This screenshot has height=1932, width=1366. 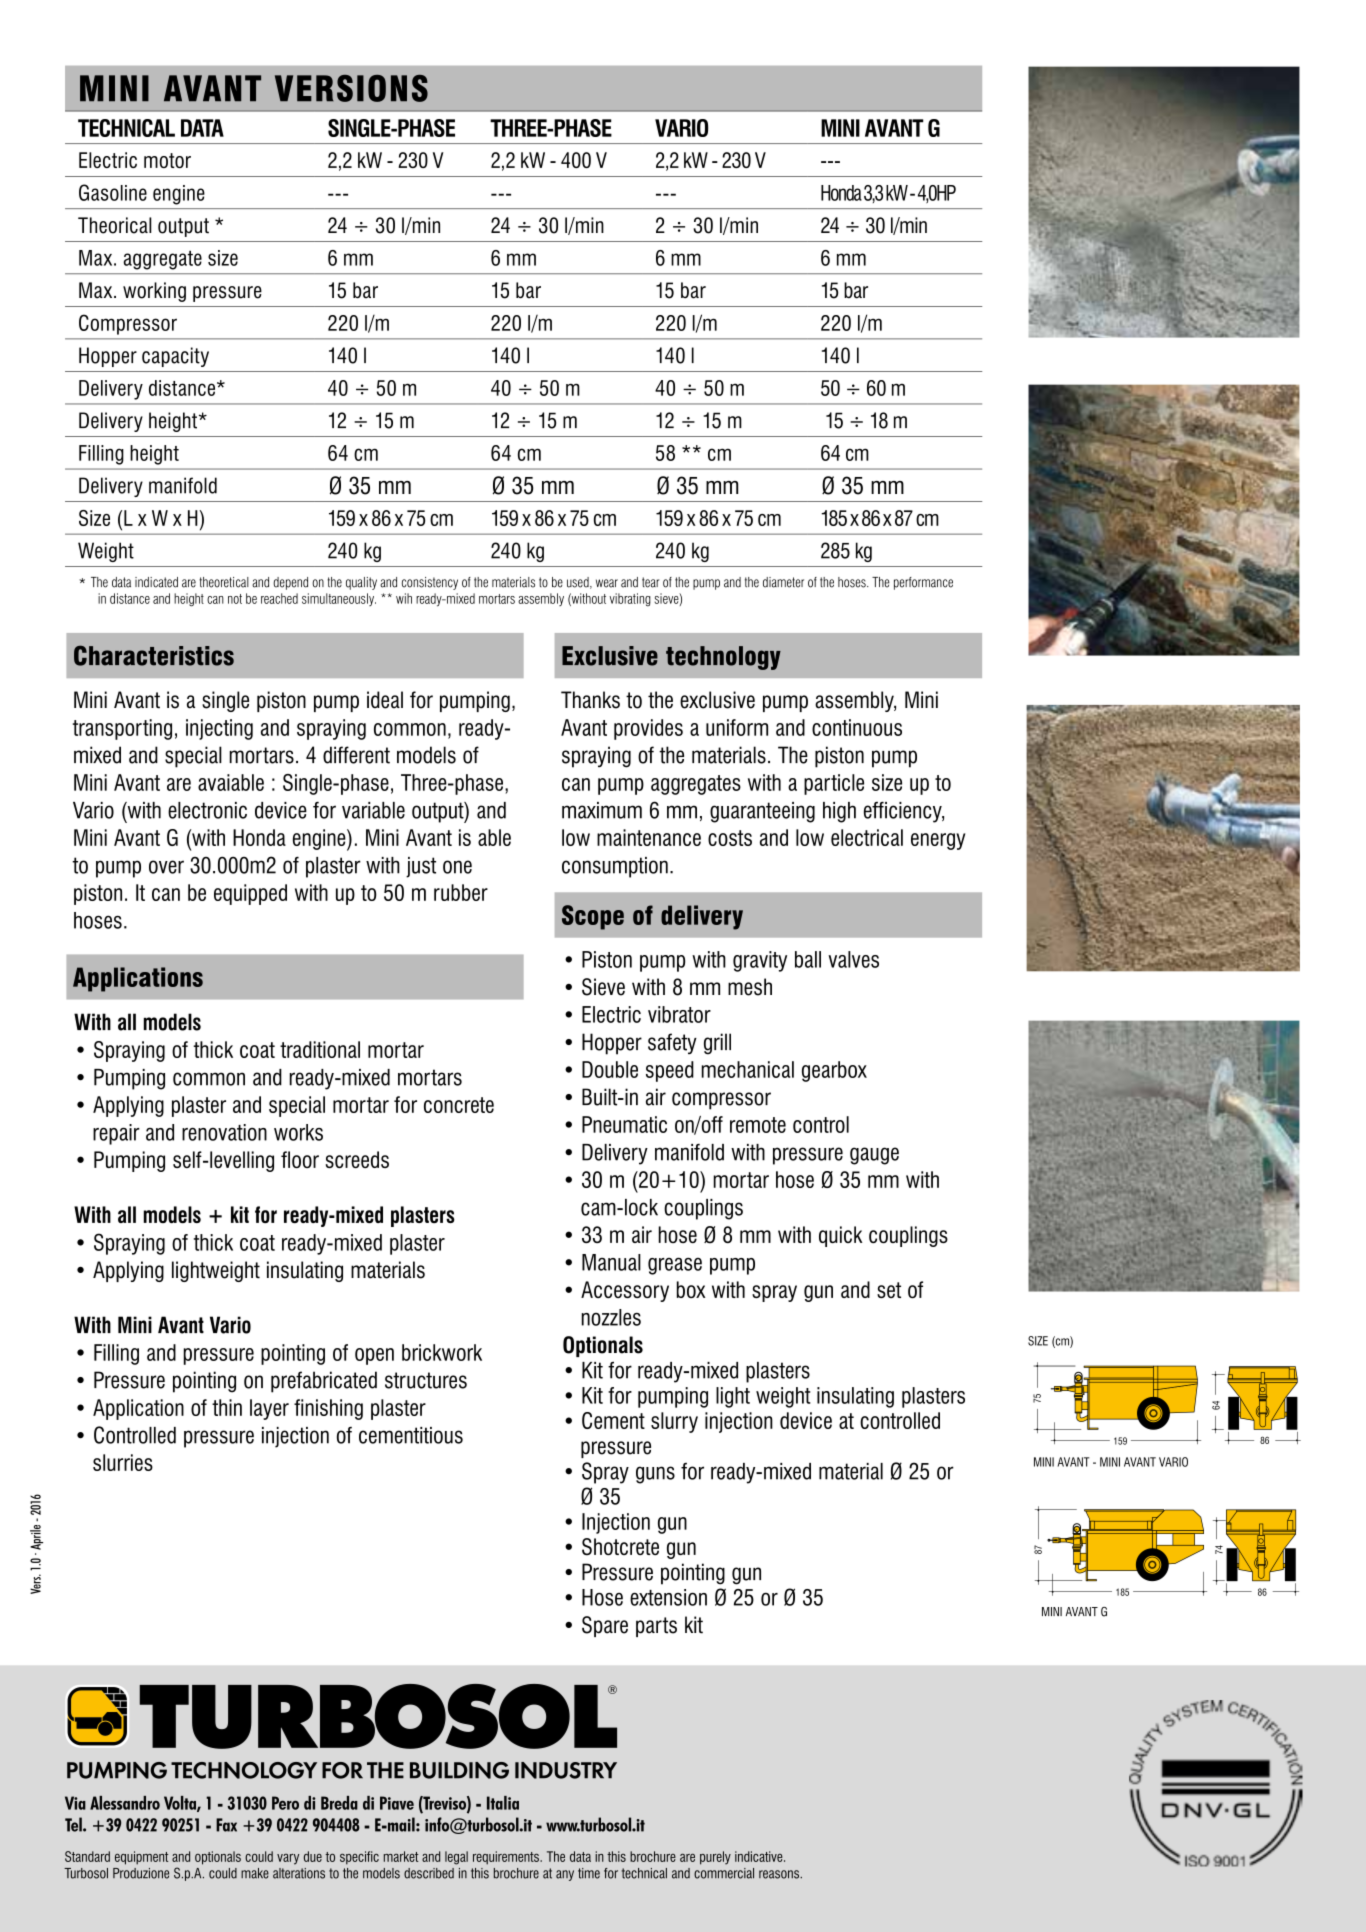 What do you see at coordinates (668, 1597) in the screenshot?
I see `extension` at bounding box center [668, 1597].
